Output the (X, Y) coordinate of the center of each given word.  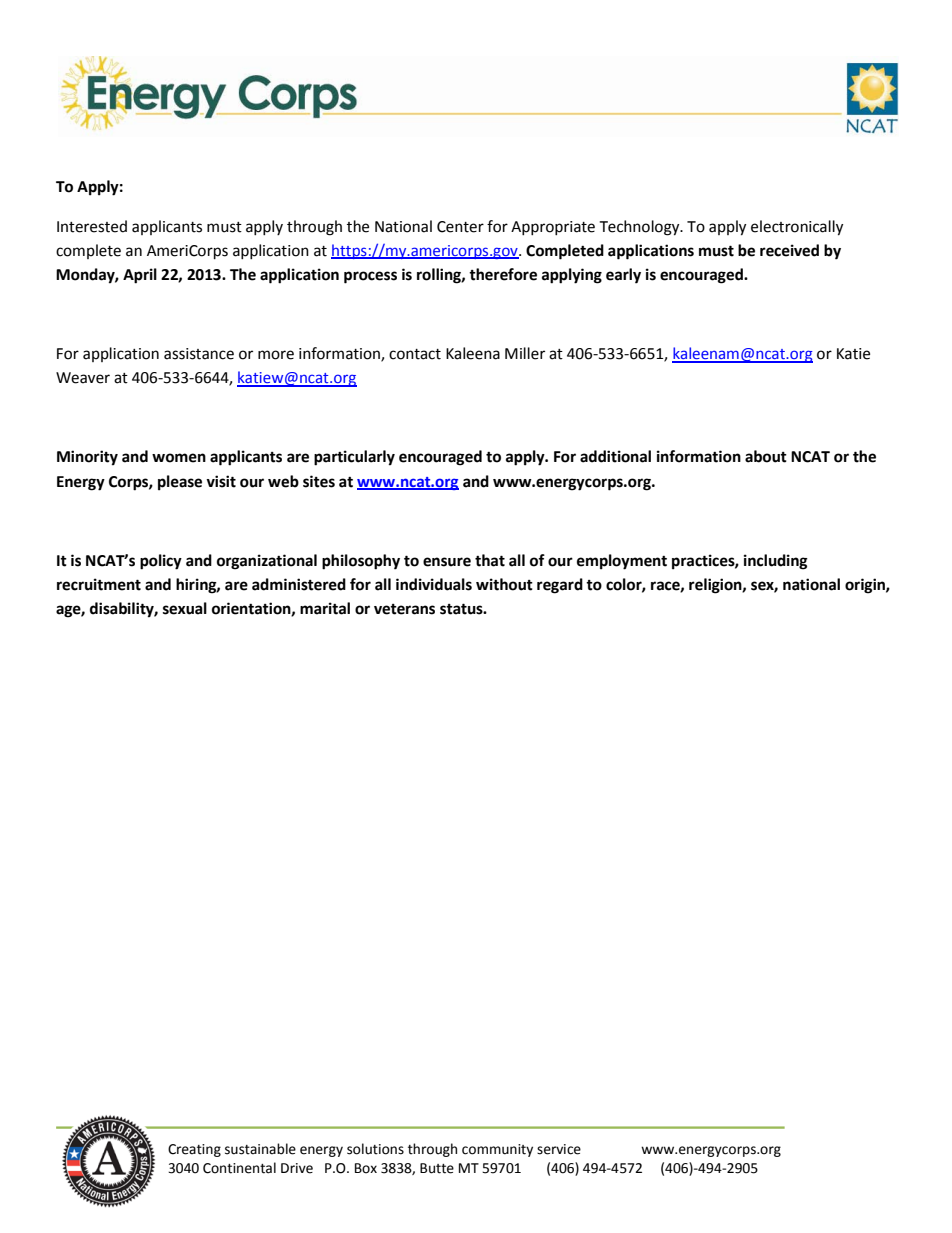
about (766, 456)
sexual (185, 608)
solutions (375, 1149)
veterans (404, 609)
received (789, 250)
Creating (194, 1150)
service (559, 1149)
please (180, 483)
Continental (239, 1168)
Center (460, 227)
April (140, 276)
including (776, 562)
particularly (354, 458)
